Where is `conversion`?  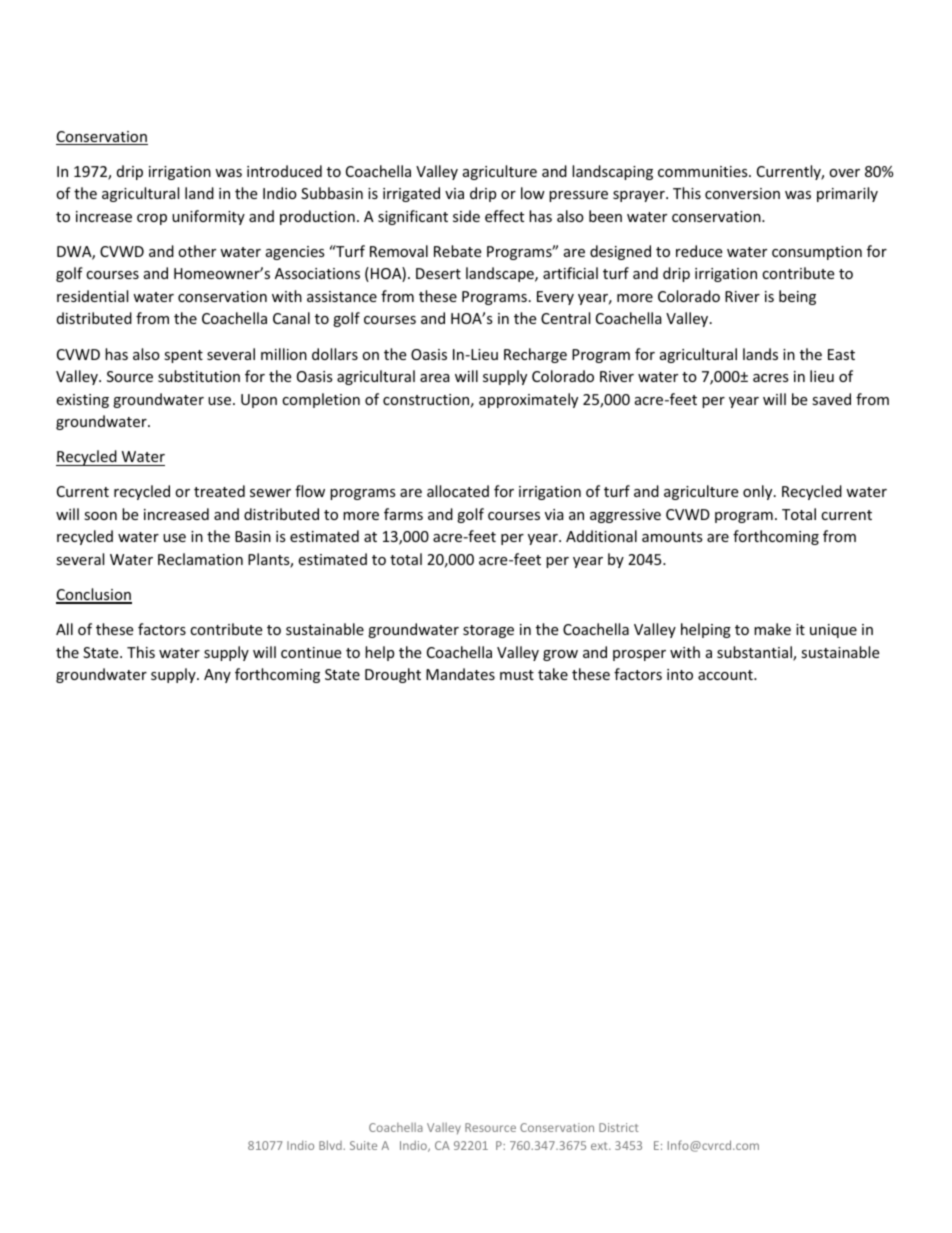
conversion is located at coordinates (742, 193).
